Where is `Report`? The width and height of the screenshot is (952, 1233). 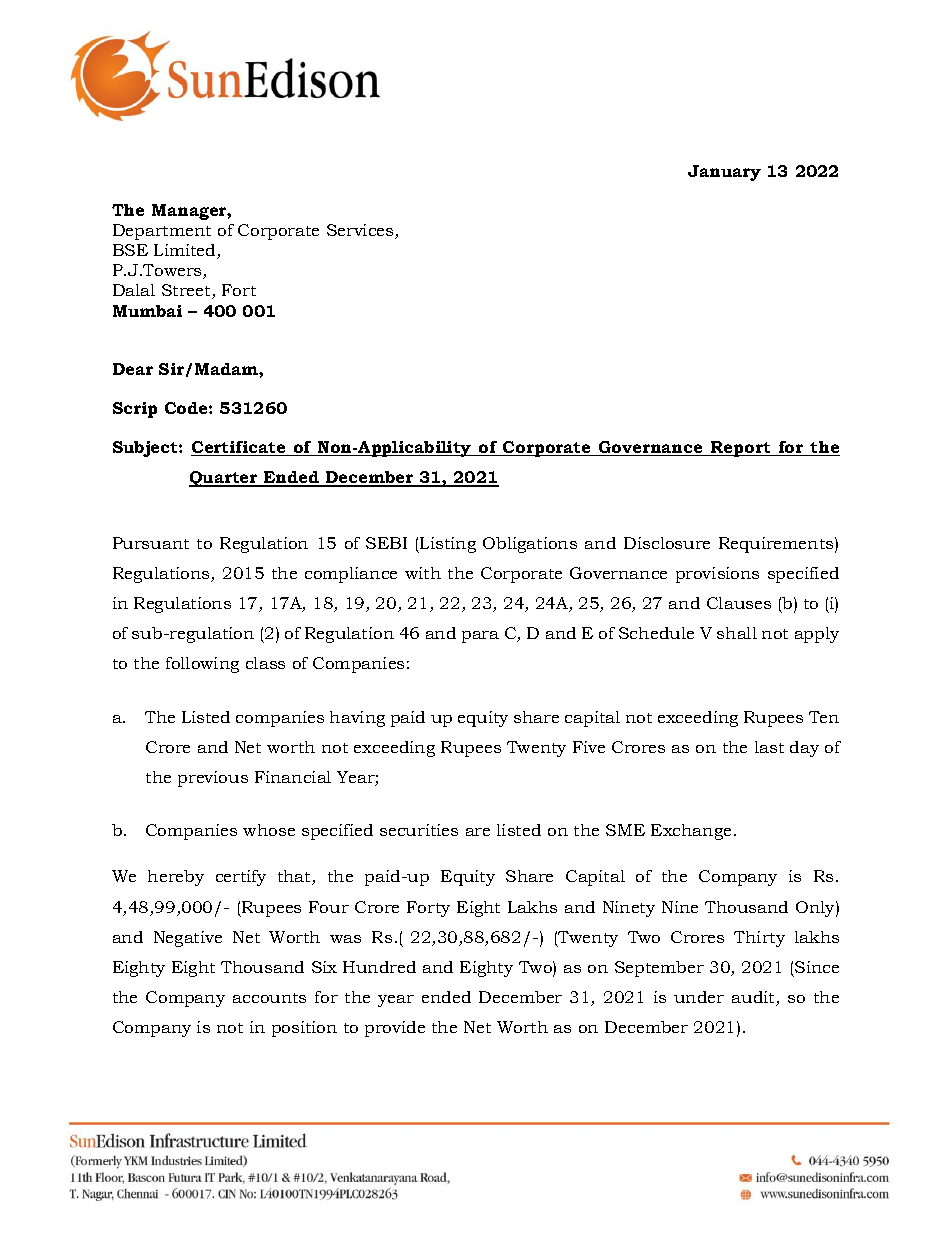
Report is located at coordinates (741, 449).
